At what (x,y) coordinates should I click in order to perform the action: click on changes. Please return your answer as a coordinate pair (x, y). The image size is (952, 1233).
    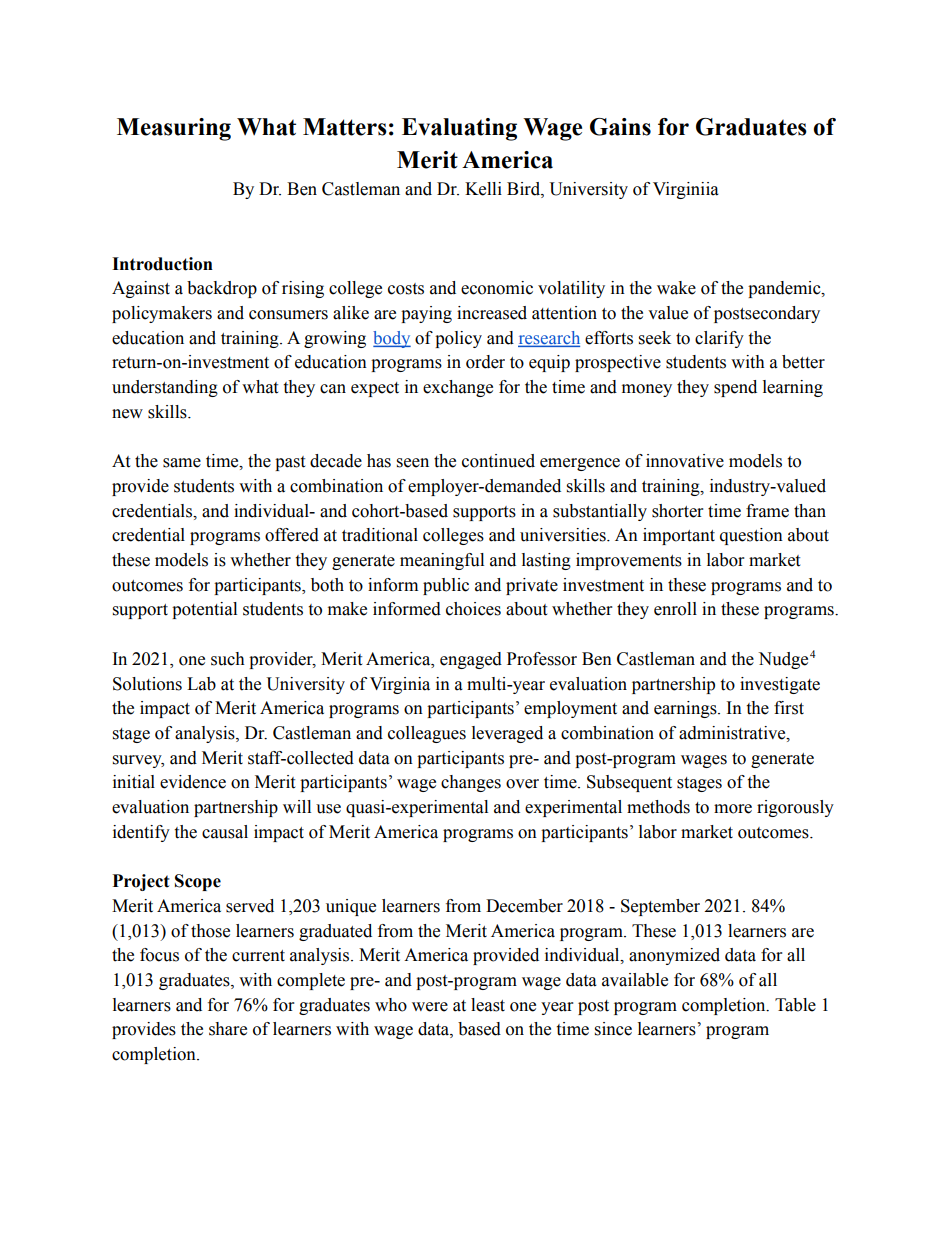
    Looking at the image, I should click on (471, 783).
